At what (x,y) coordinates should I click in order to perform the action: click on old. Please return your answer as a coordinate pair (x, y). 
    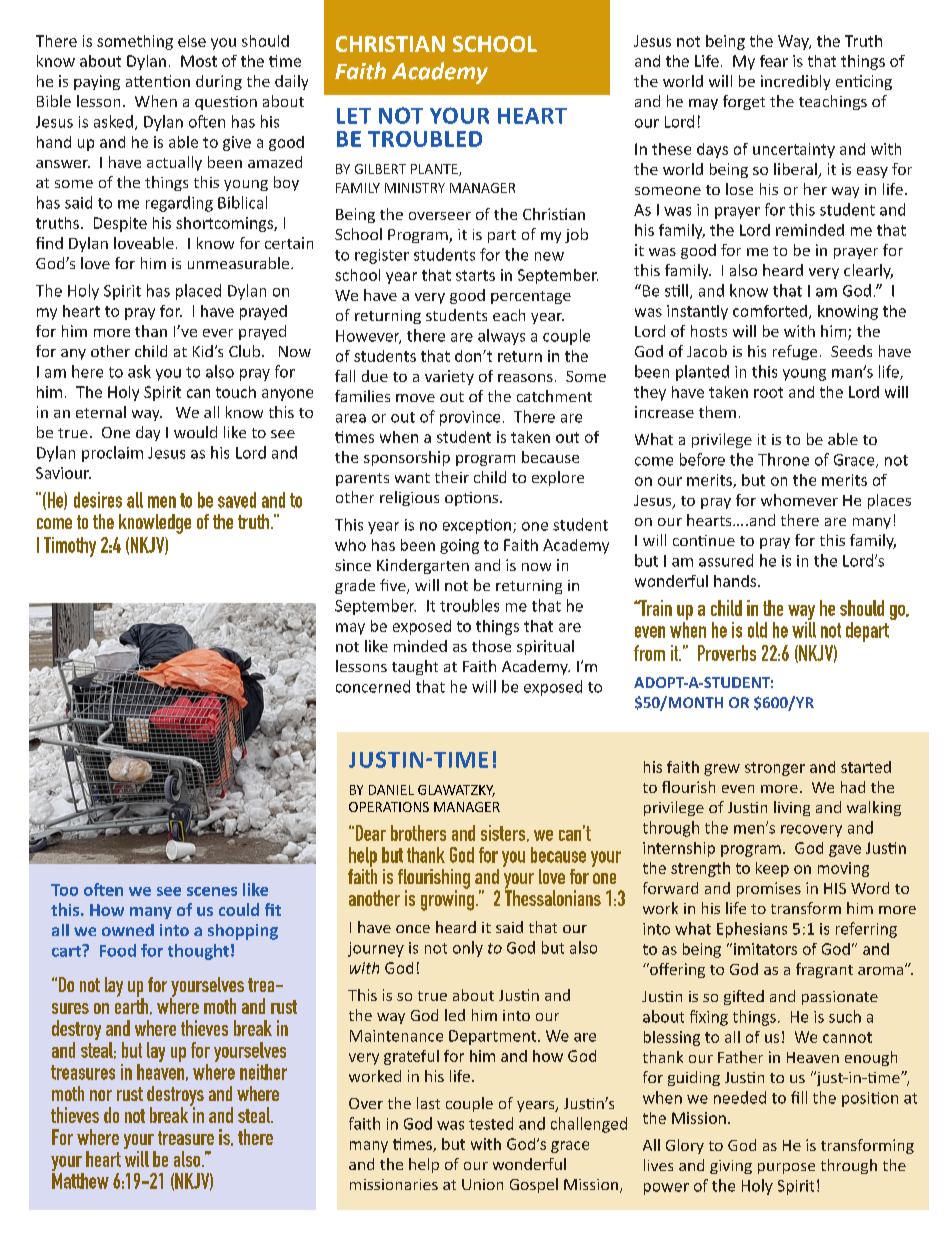
    Looking at the image, I should click on (757, 630).
